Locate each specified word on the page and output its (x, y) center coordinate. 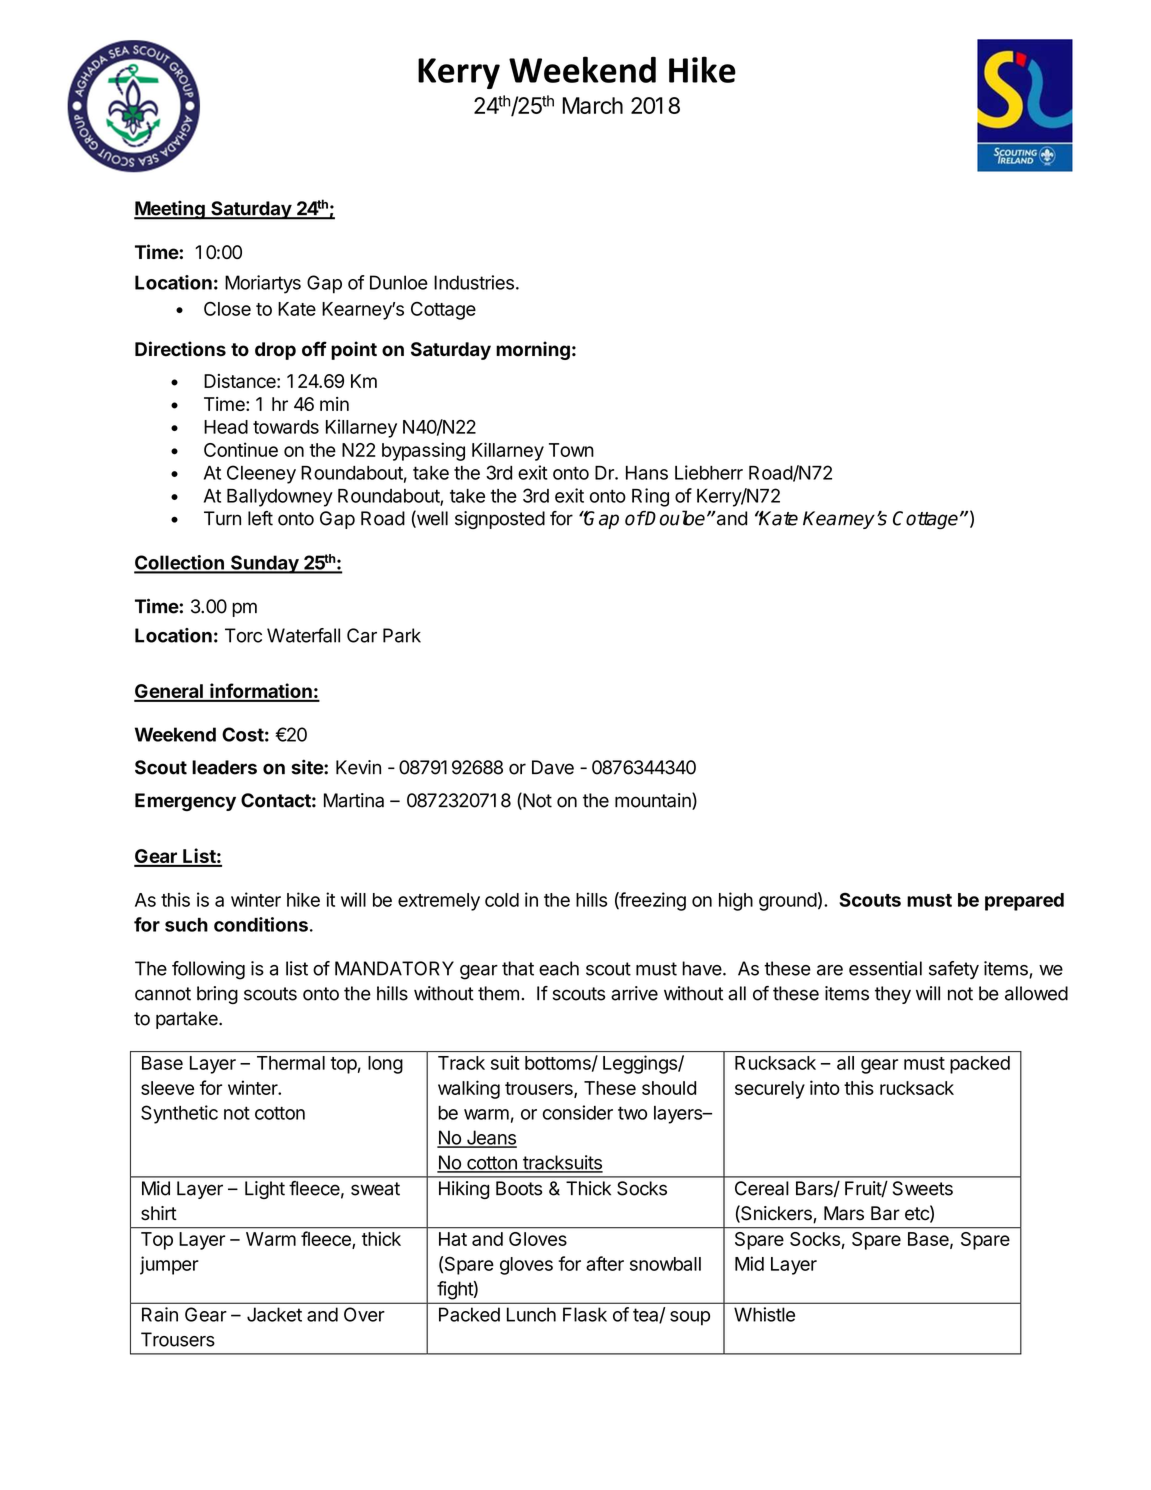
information (261, 692)
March (592, 105)
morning (533, 350)
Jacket (274, 1314)
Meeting (170, 210)
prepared (1024, 902)
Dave (553, 767)
